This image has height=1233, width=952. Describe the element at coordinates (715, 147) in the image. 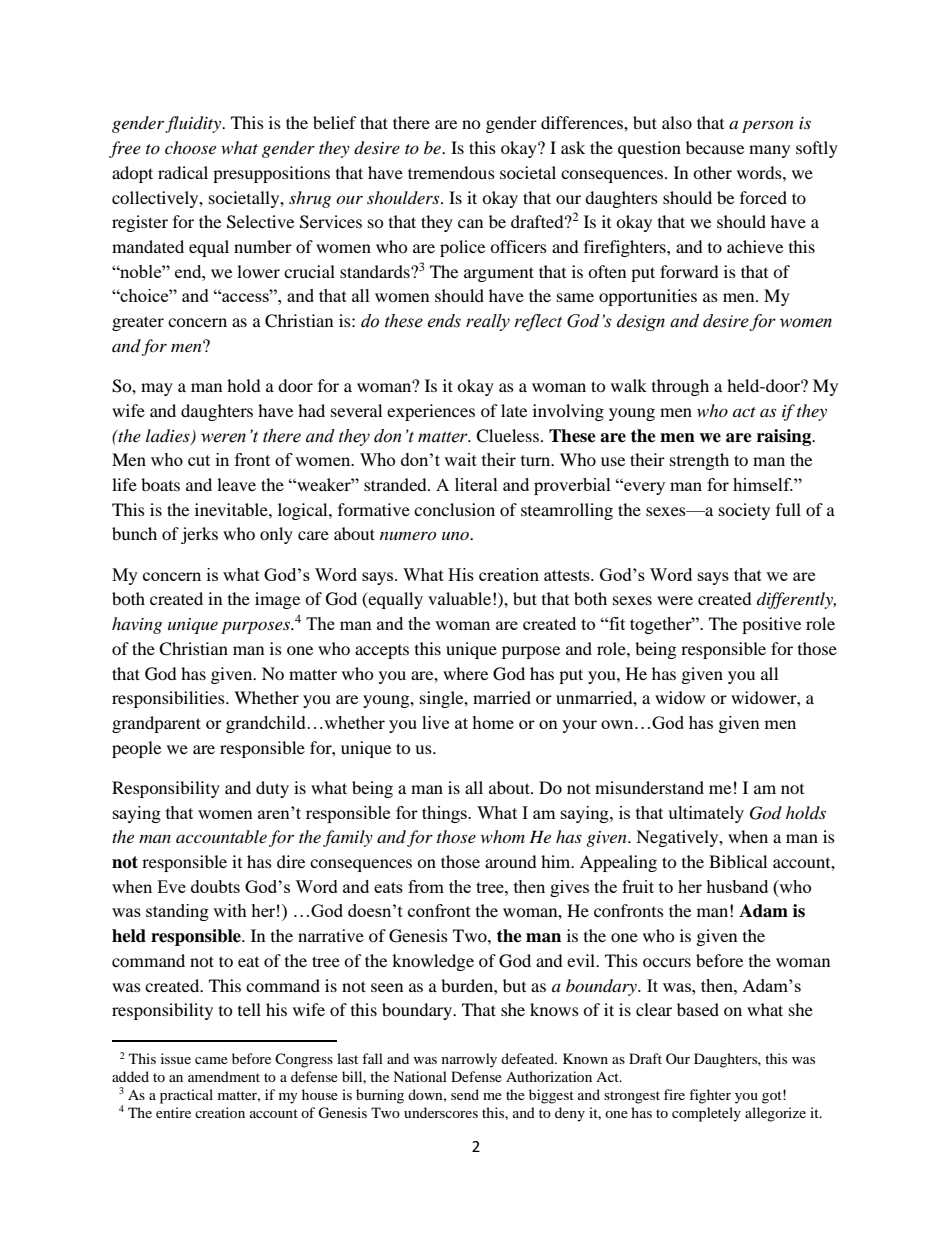

I see `because` at that location.
